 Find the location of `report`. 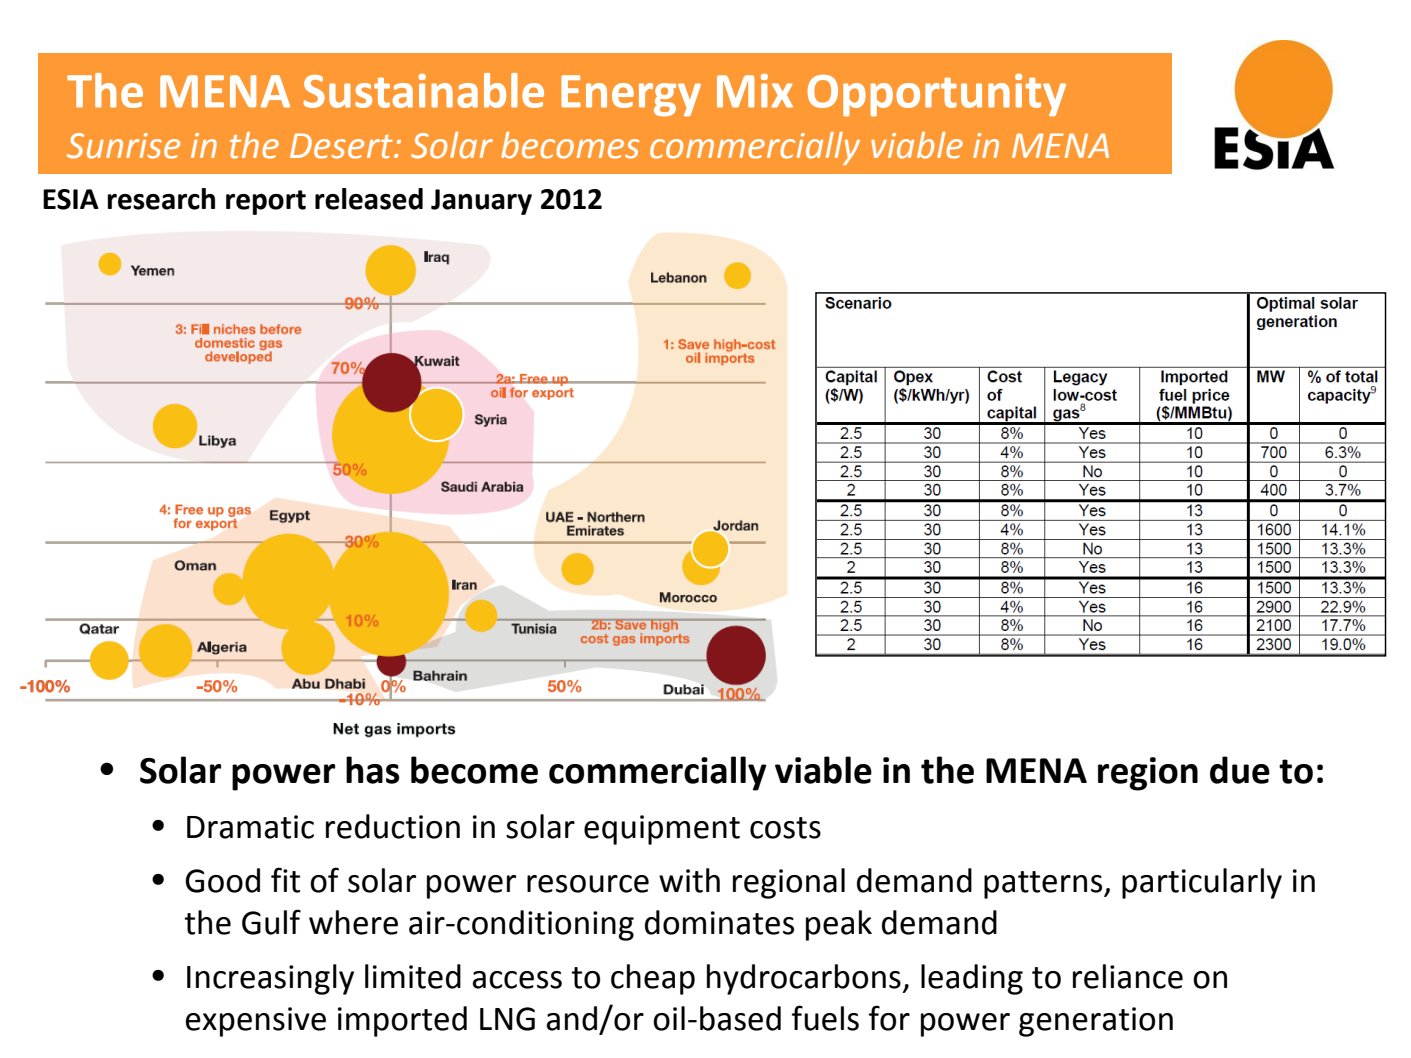

report is located at coordinates (266, 202).
